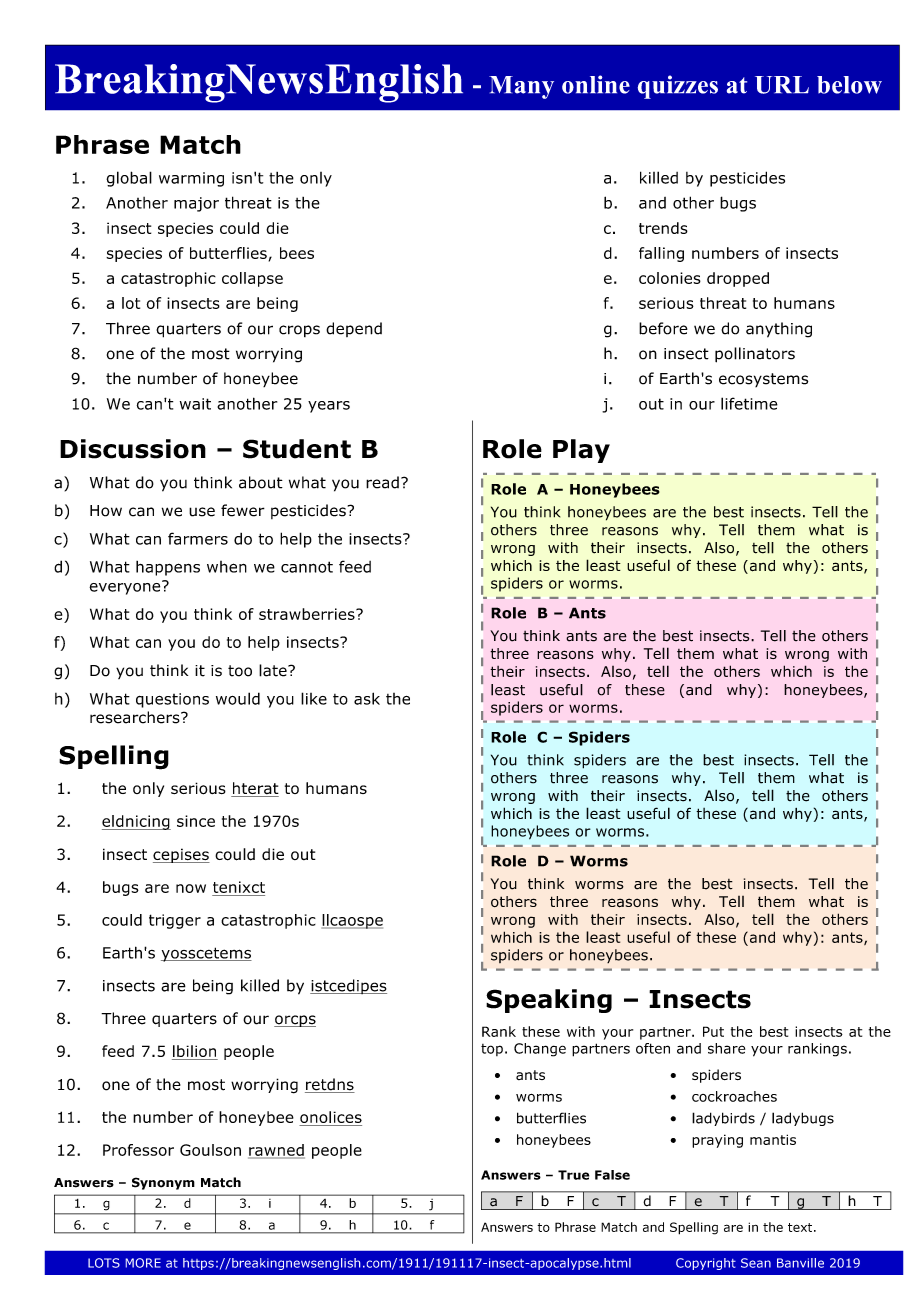 This page has width=924, height=1308. I want to click on URL, so click(782, 85).
